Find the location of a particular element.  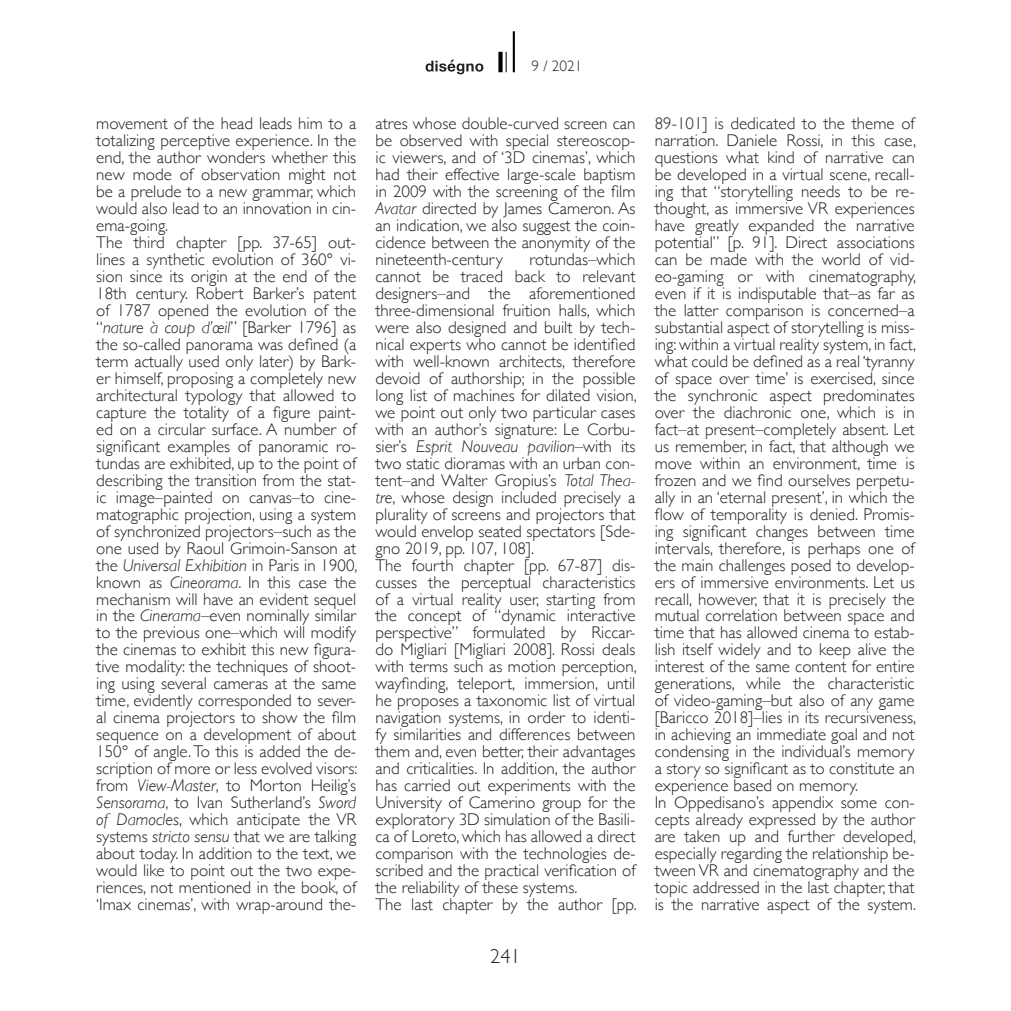

machines is located at coordinates (484, 394).
